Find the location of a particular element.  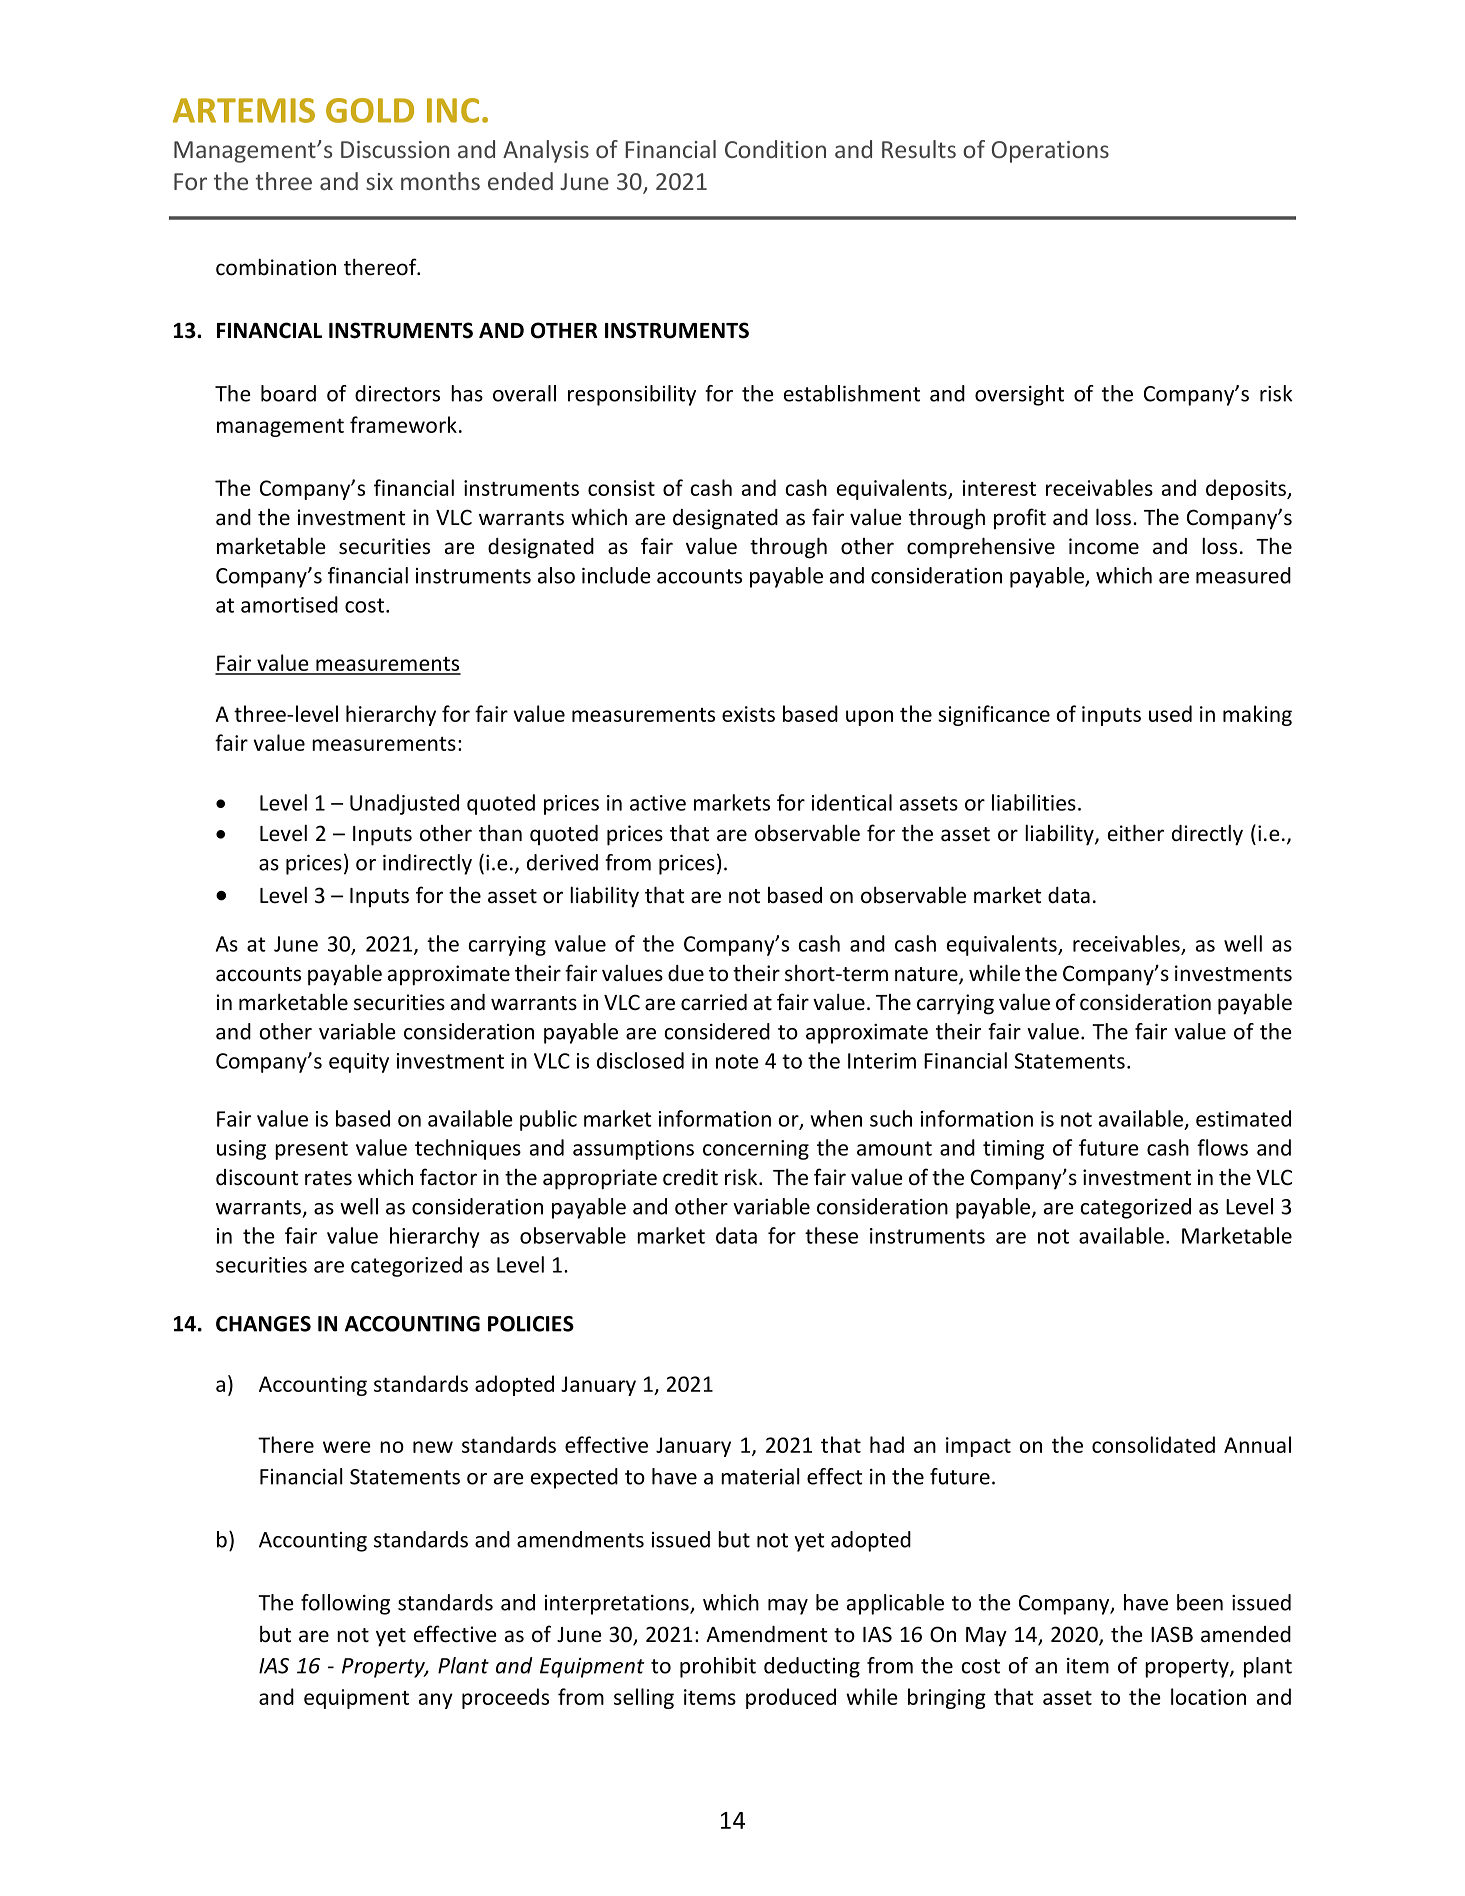

rates is located at coordinates (328, 1178).
